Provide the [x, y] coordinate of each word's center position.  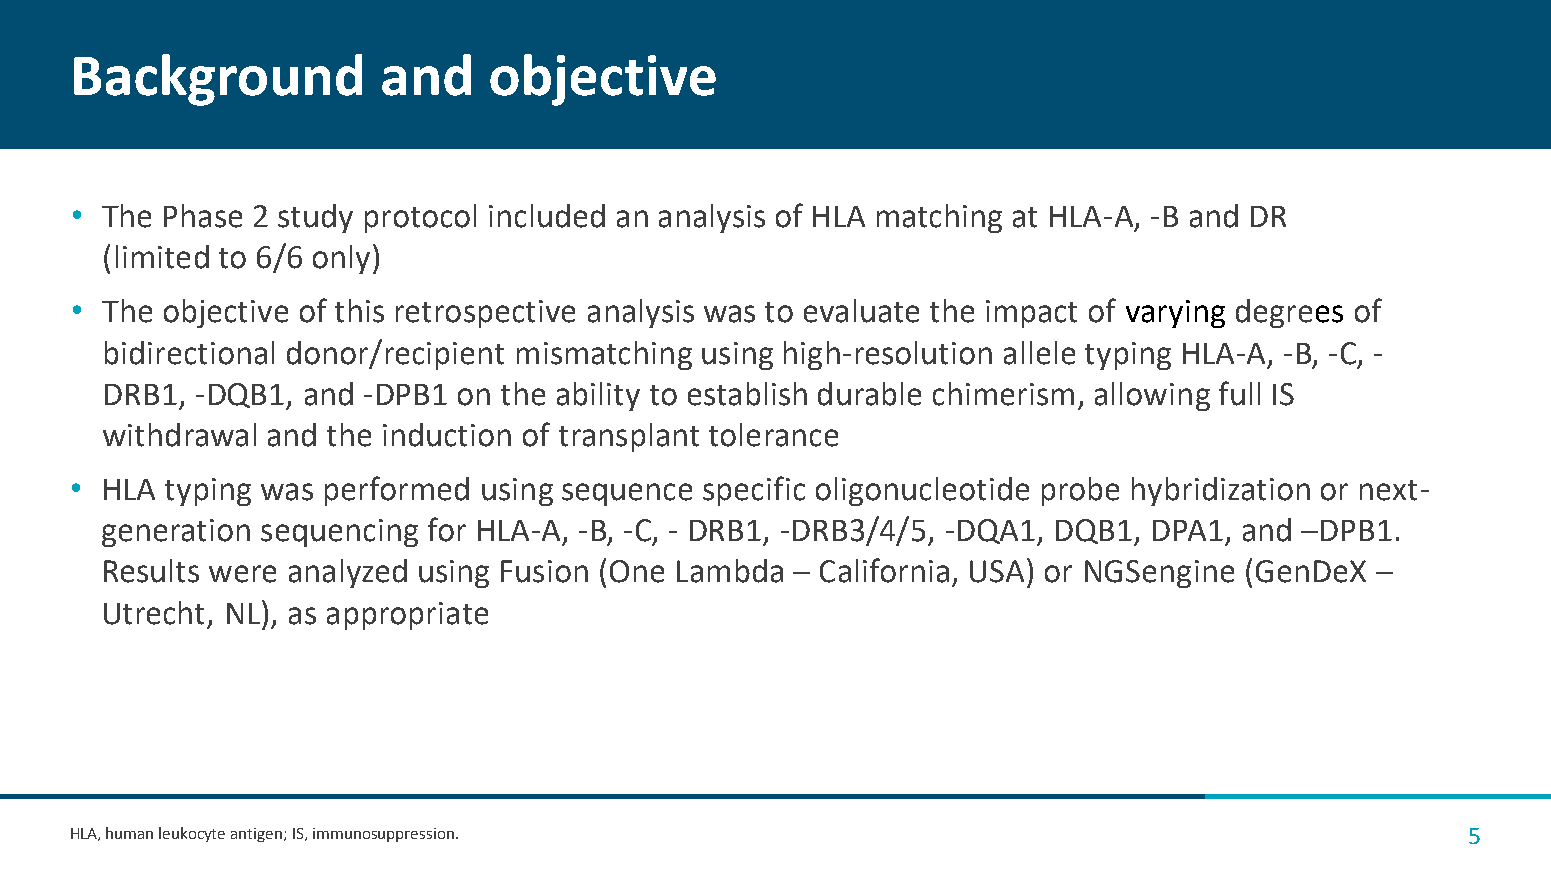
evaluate [861, 311]
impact [1031, 314]
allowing [1152, 396]
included [547, 216]
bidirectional [189, 353]
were [242, 574]
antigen [258, 835]
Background [218, 80]
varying [1175, 314]
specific [754, 491]
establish [747, 394]
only [341, 259]
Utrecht [154, 613]
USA [997, 571]
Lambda [730, 571]
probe [1080, 491]
